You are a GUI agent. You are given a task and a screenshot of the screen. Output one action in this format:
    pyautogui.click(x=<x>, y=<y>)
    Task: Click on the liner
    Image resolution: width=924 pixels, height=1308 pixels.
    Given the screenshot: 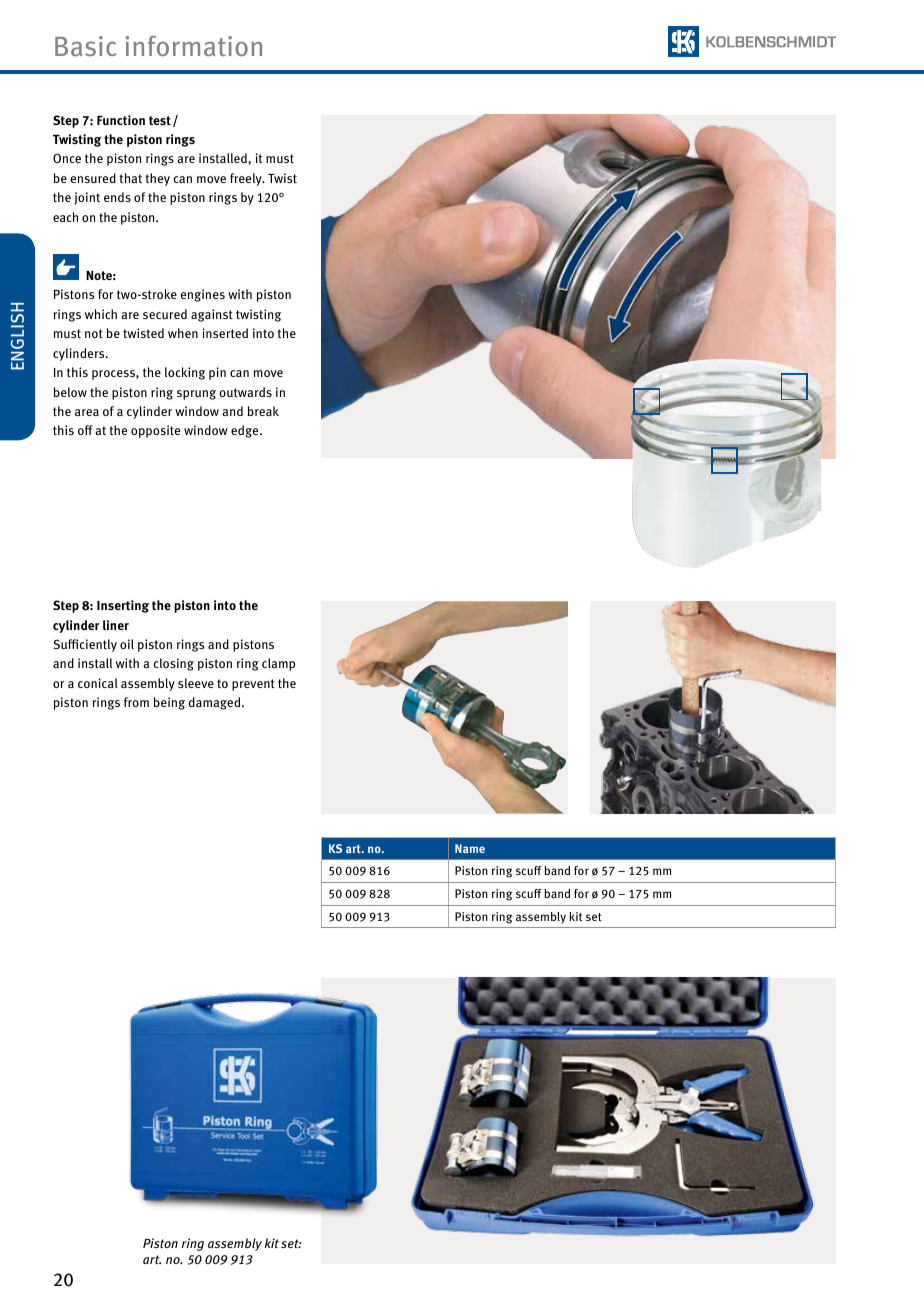 What is the action you would take?
    pyautogui.click(x=116, y=625)
